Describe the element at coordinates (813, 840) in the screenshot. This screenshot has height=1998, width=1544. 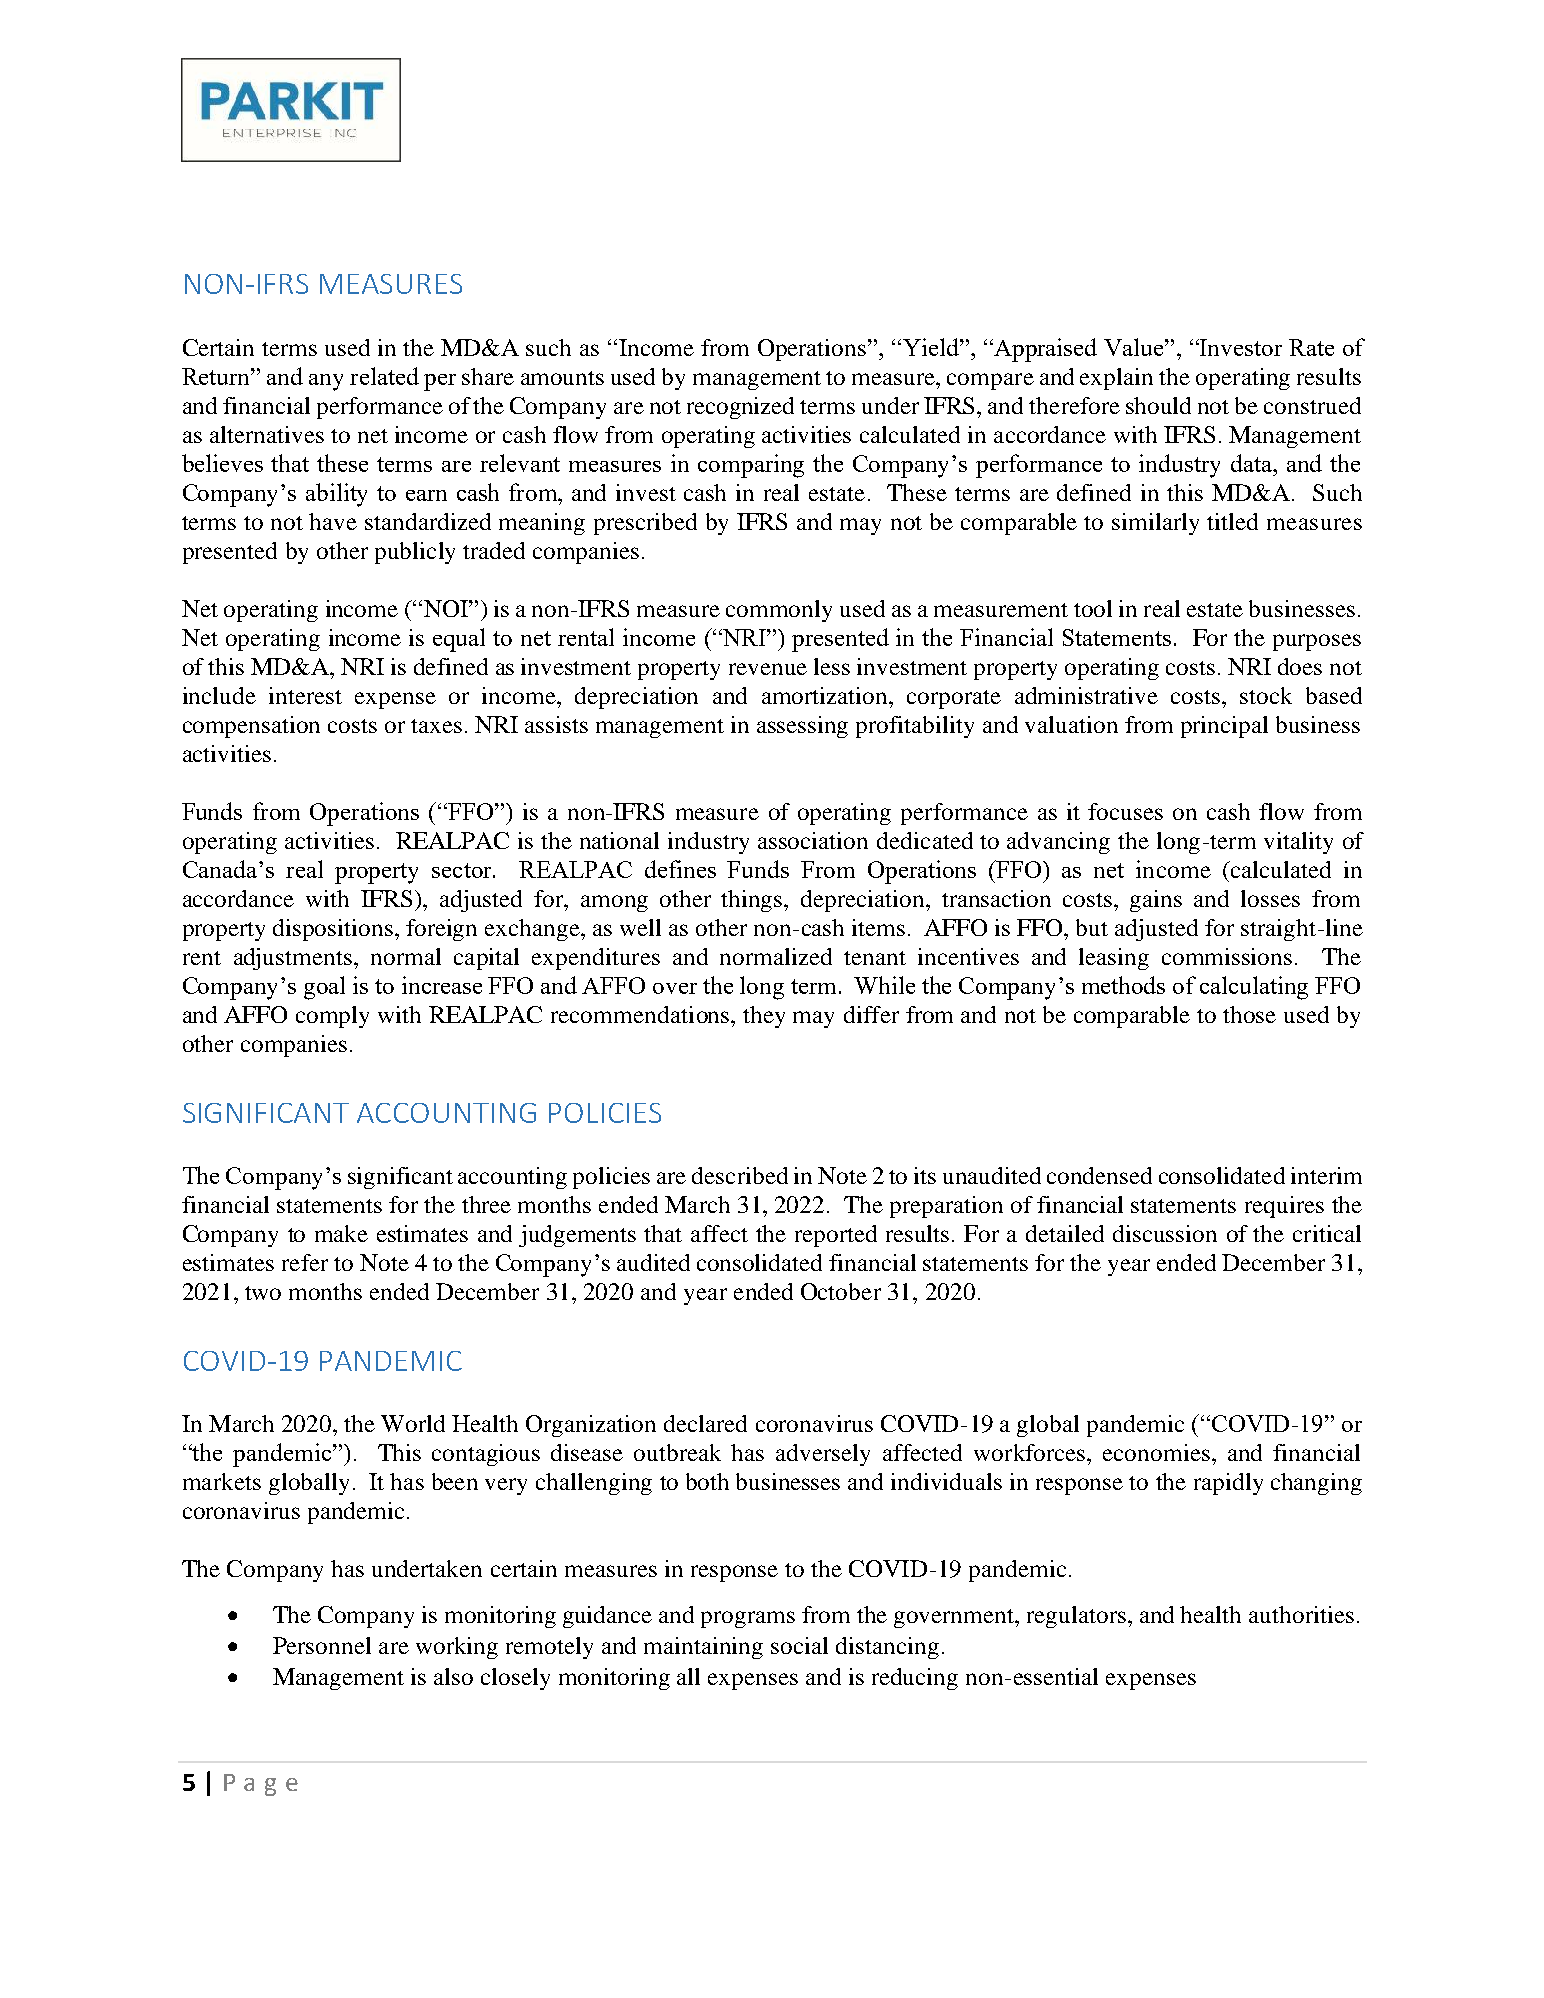
I see `association` at that location.
